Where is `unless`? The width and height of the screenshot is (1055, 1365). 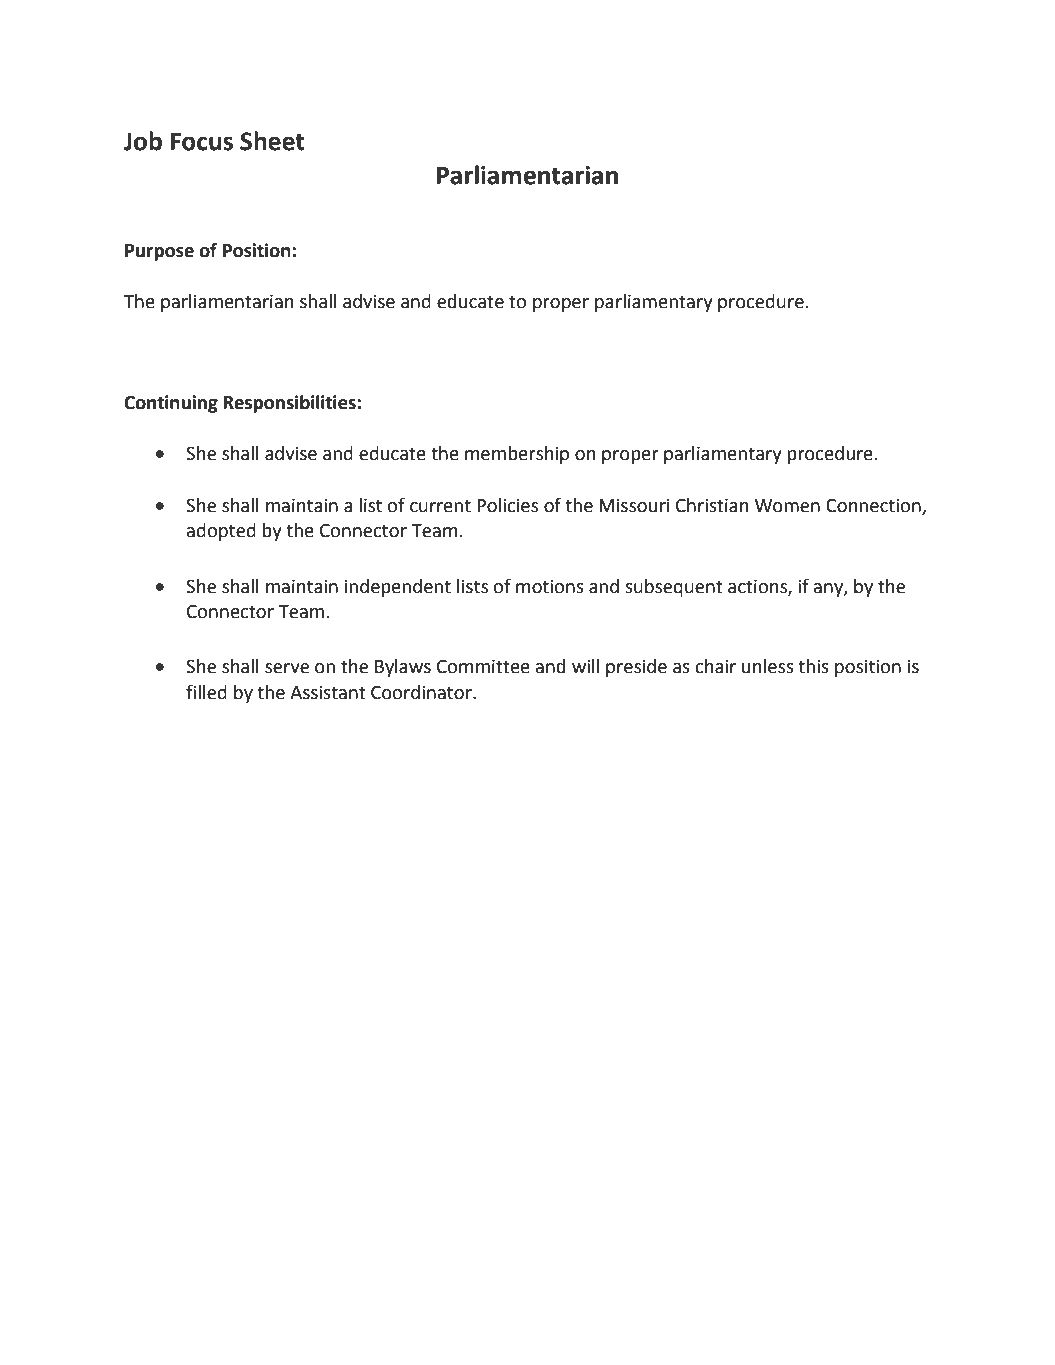 unless is located at coordinates (768, 666).
